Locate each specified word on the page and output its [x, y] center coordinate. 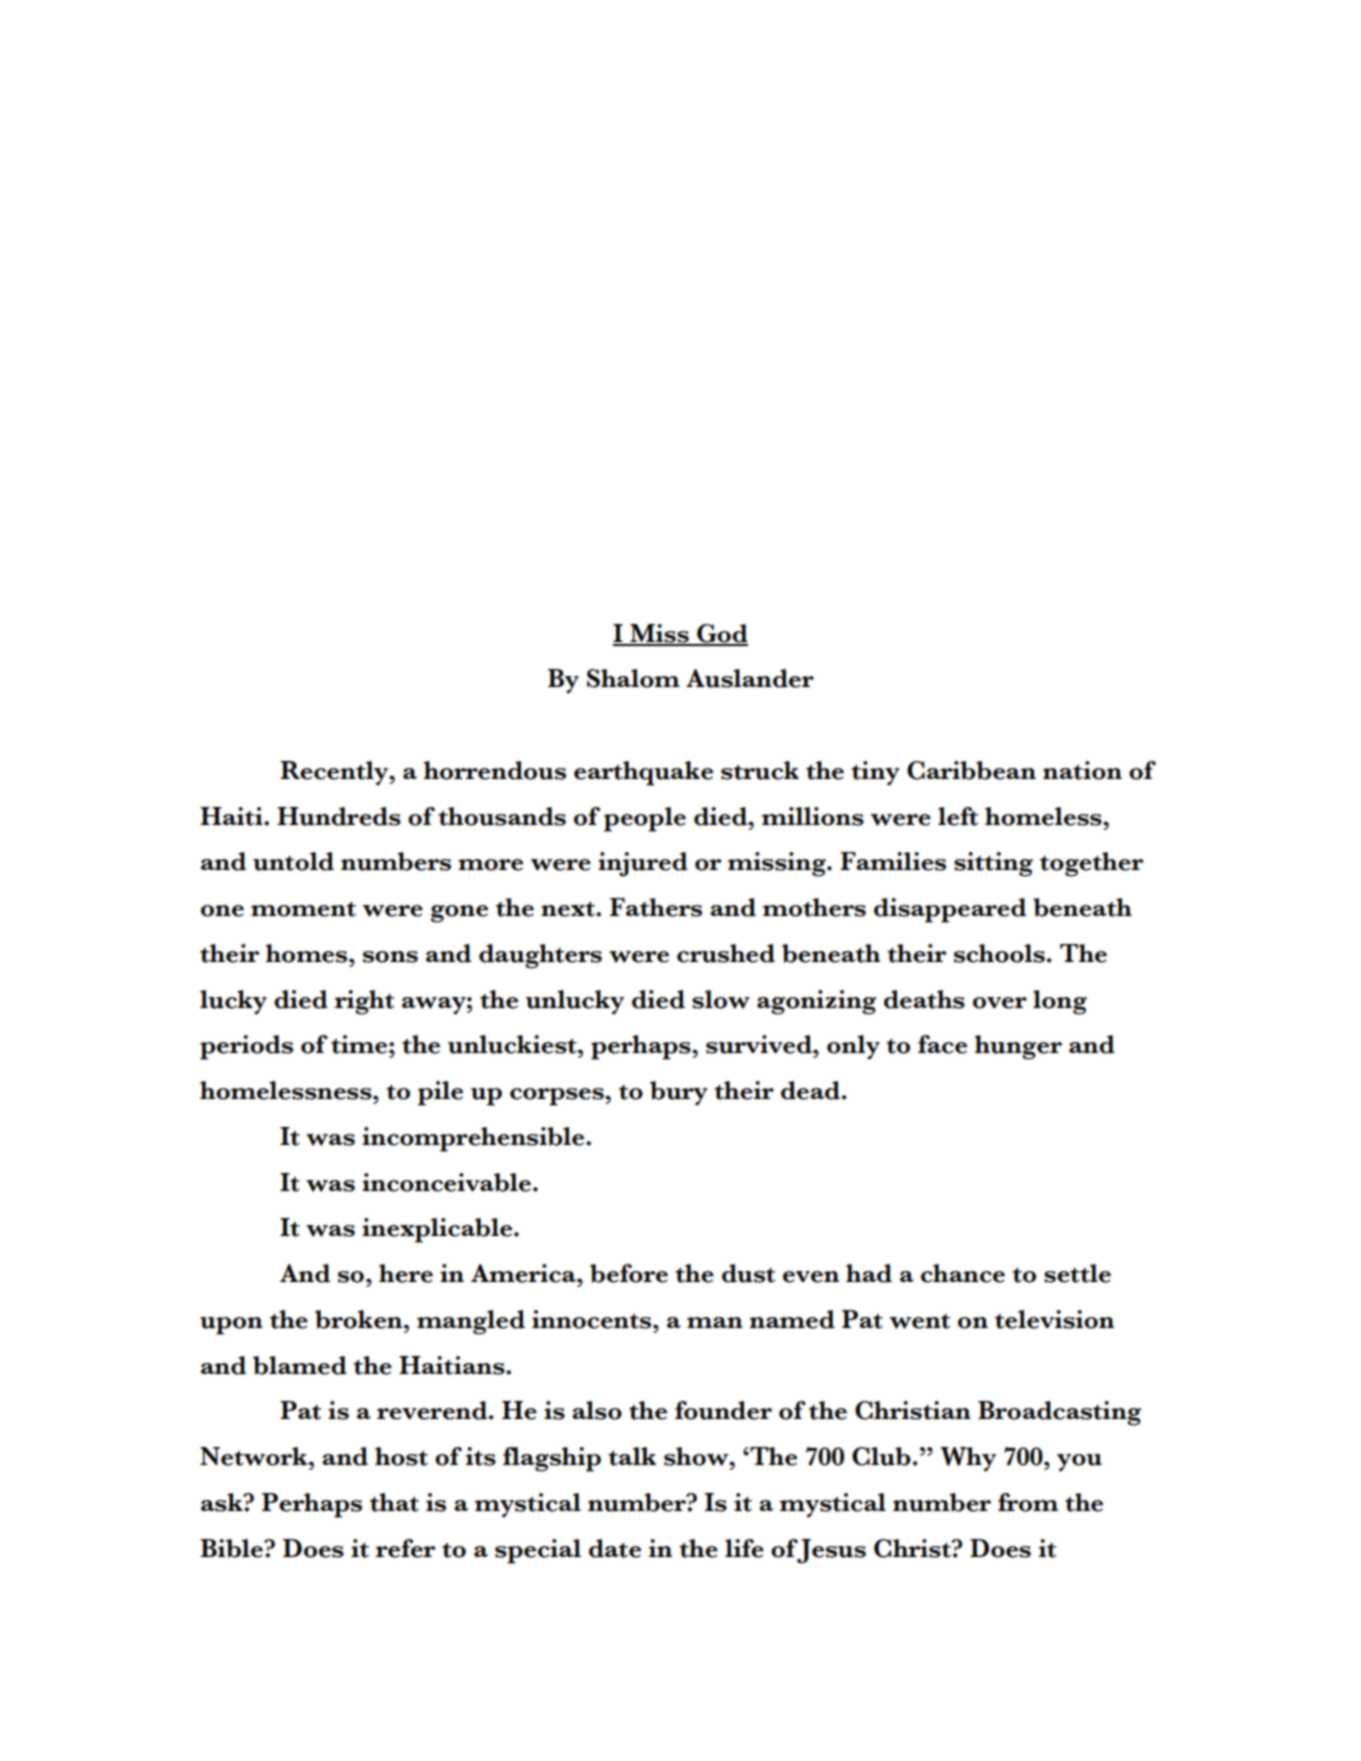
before [629, 1273]
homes [308, 953]
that [394, 1502]
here [406, 1273]
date [615, 1548]
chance [963, 1273]
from [1028, 1502]
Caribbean [971, 770]
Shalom [633, 678]
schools [999, 953]
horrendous [495, 770]
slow [721, 999]
